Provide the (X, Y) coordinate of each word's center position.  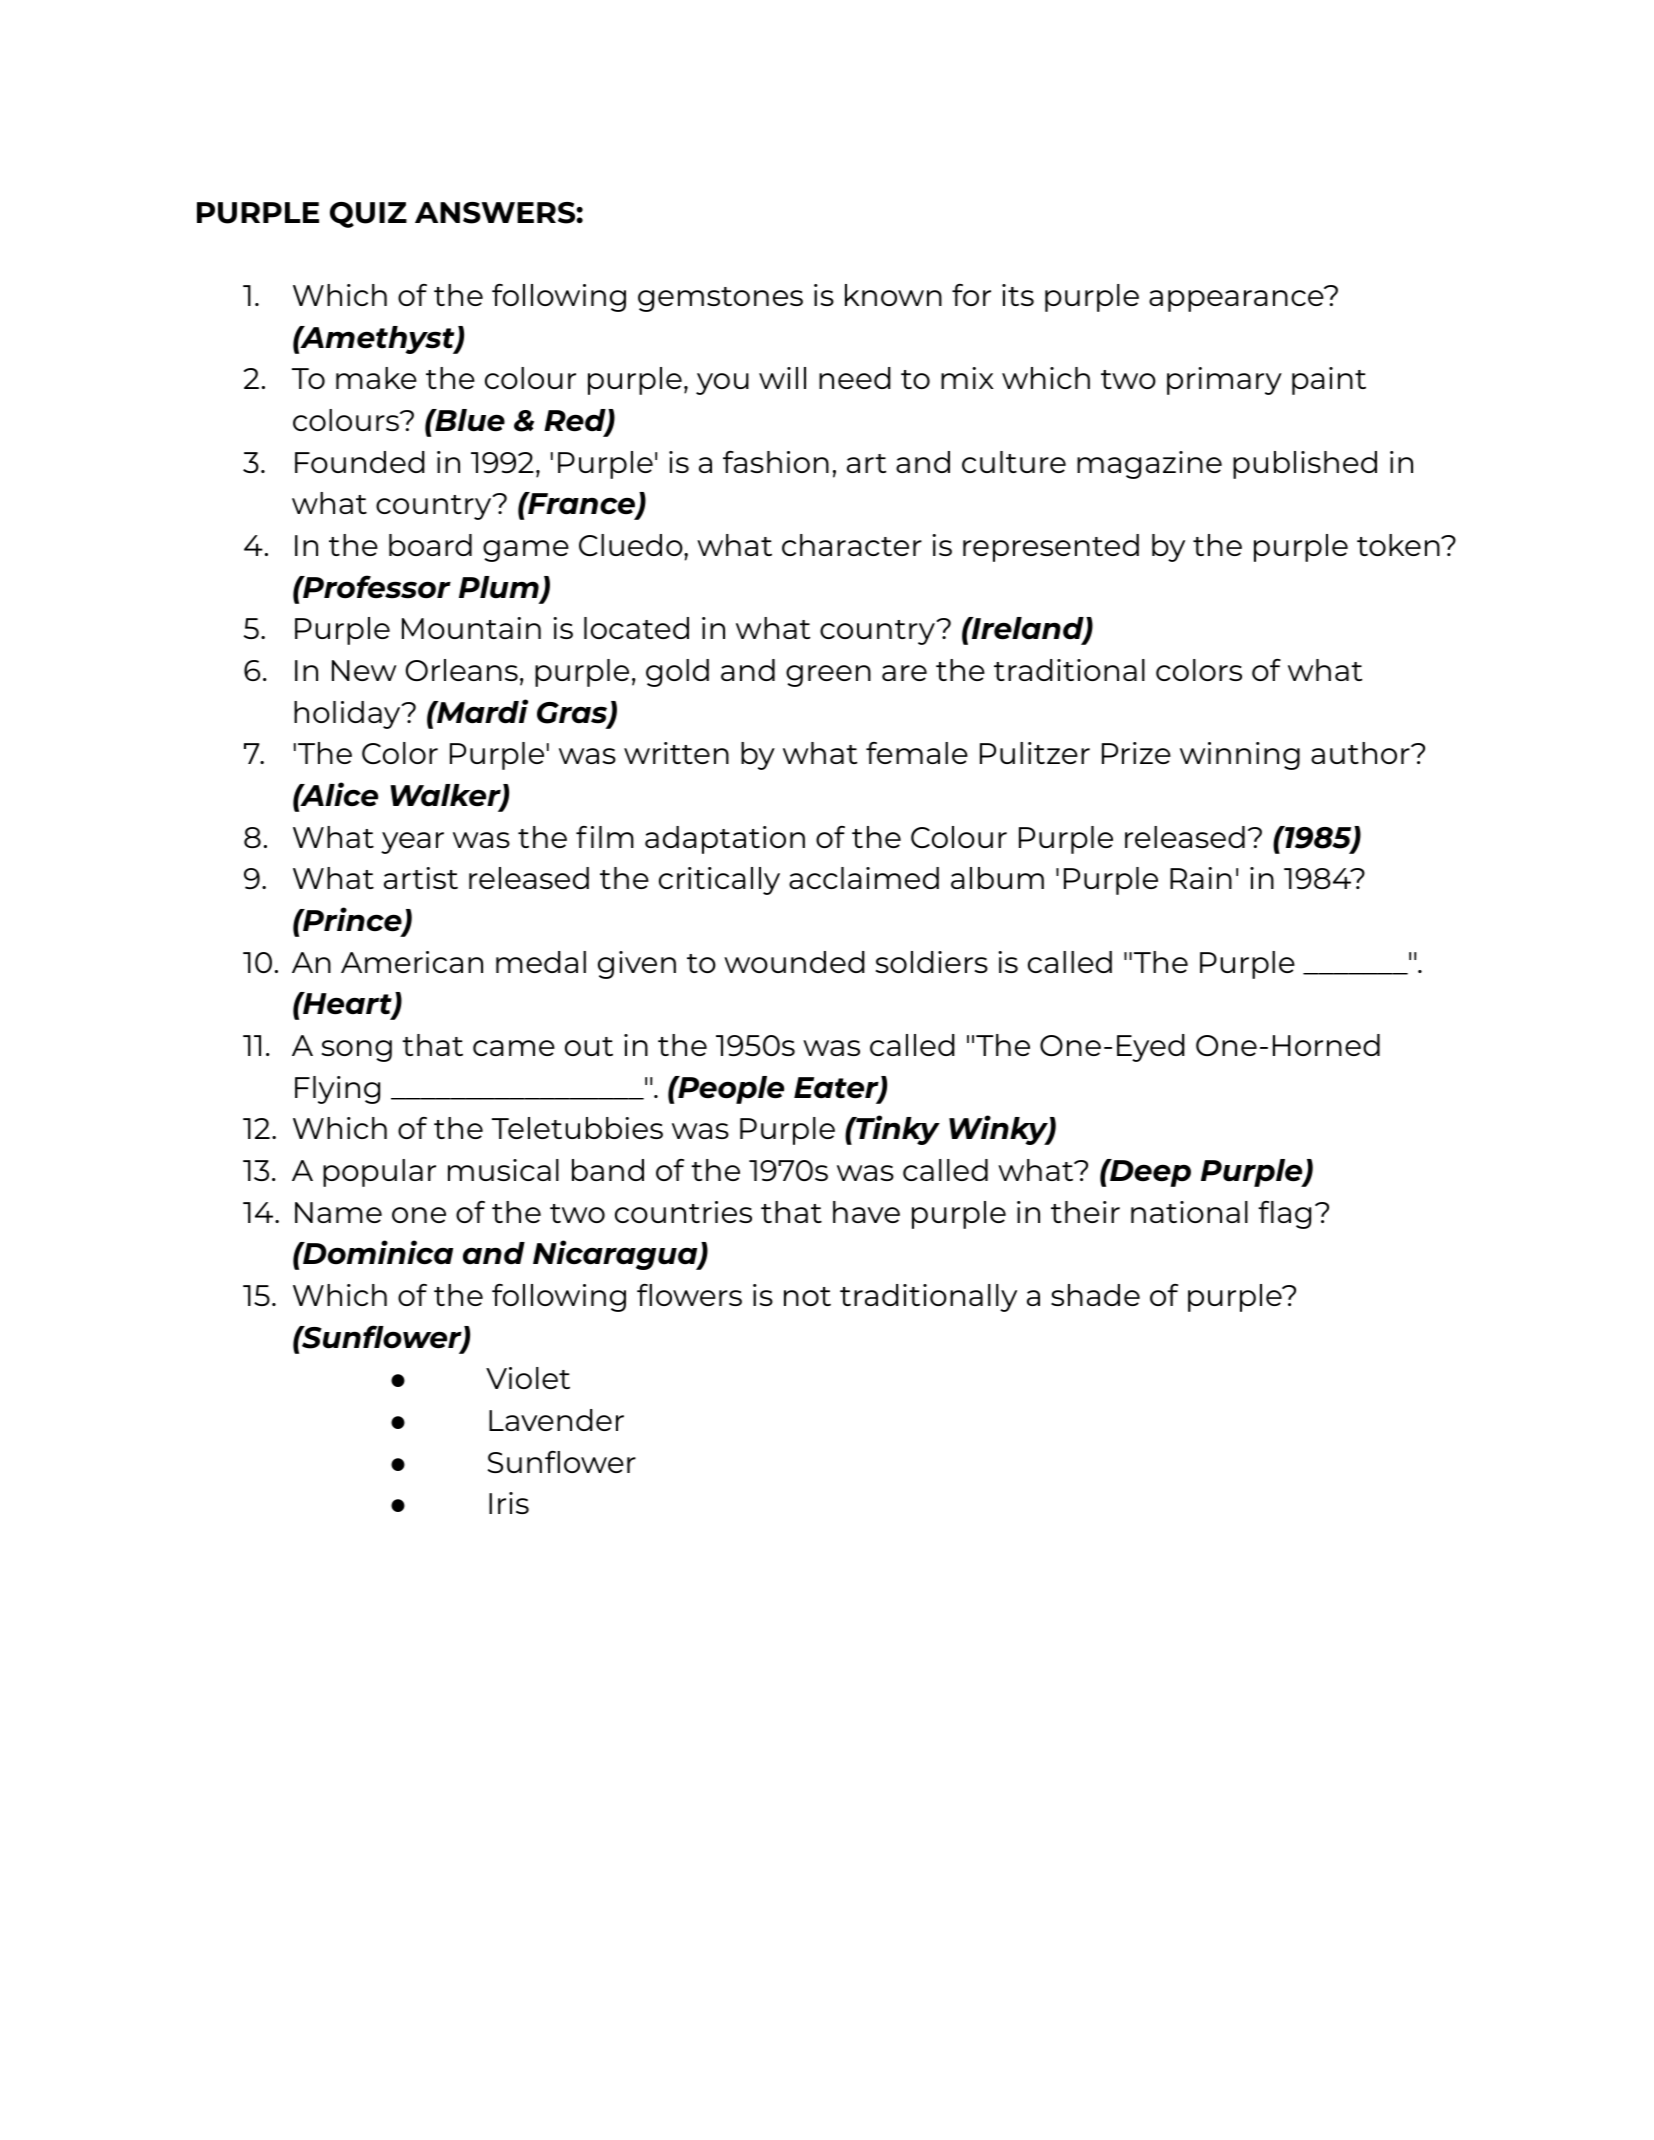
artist (421, 878)
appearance (1237, 300)
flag (1284, 1215)
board (430, 545)
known (893, 295)
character (852, 545)
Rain (1201, 878)
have (866, 1212)
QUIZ (368, 215)
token (1399, 545)
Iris (509, 1503)
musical (503, 1170)
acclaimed (864, 878)
